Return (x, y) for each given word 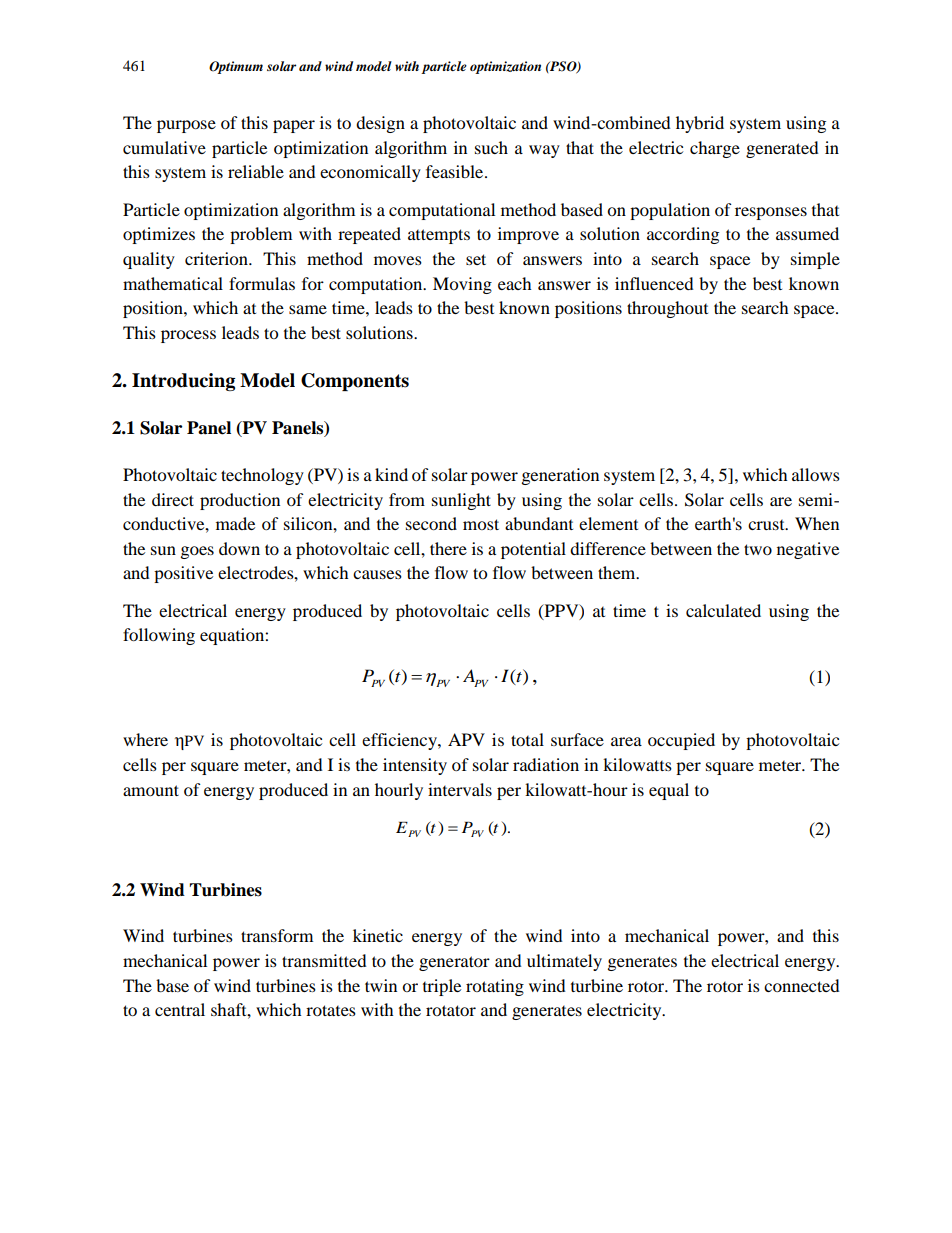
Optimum (236, 67)
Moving (462, 285)
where (145, 739)
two (758, 549)
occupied (681, 741)
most (481, 524)
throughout (667, 309)
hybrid (700, 124)
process (188, 336)
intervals (460, 789)
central (180, 1009)
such (491, 147)
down (239, 548)
